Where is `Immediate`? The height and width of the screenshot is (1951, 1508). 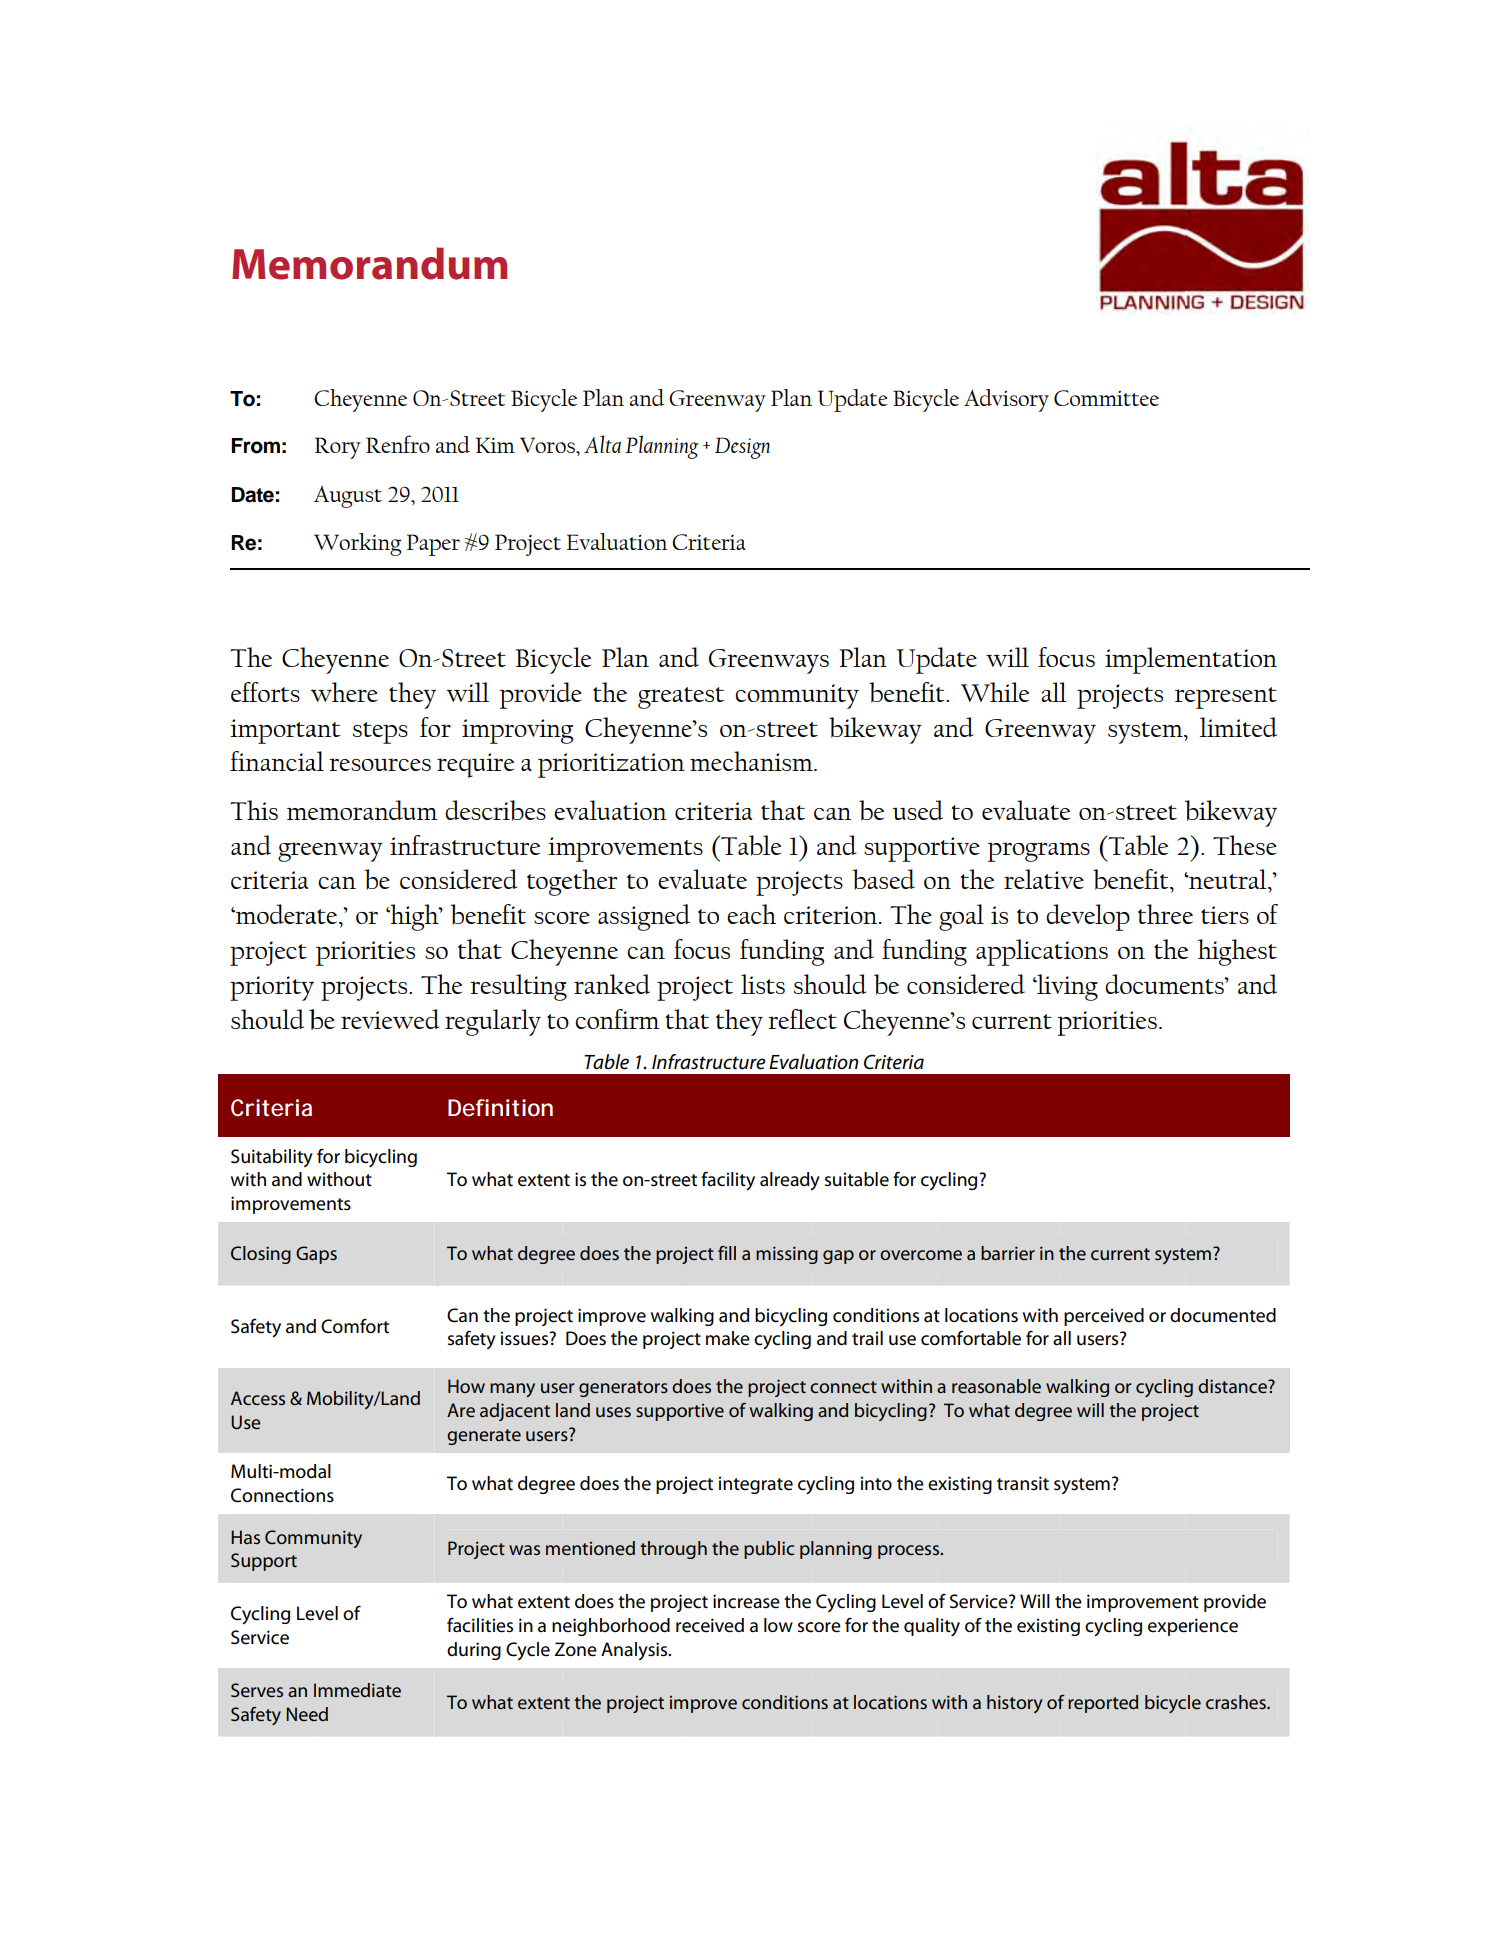
Immediate is located at coordinates (357, 1690).
